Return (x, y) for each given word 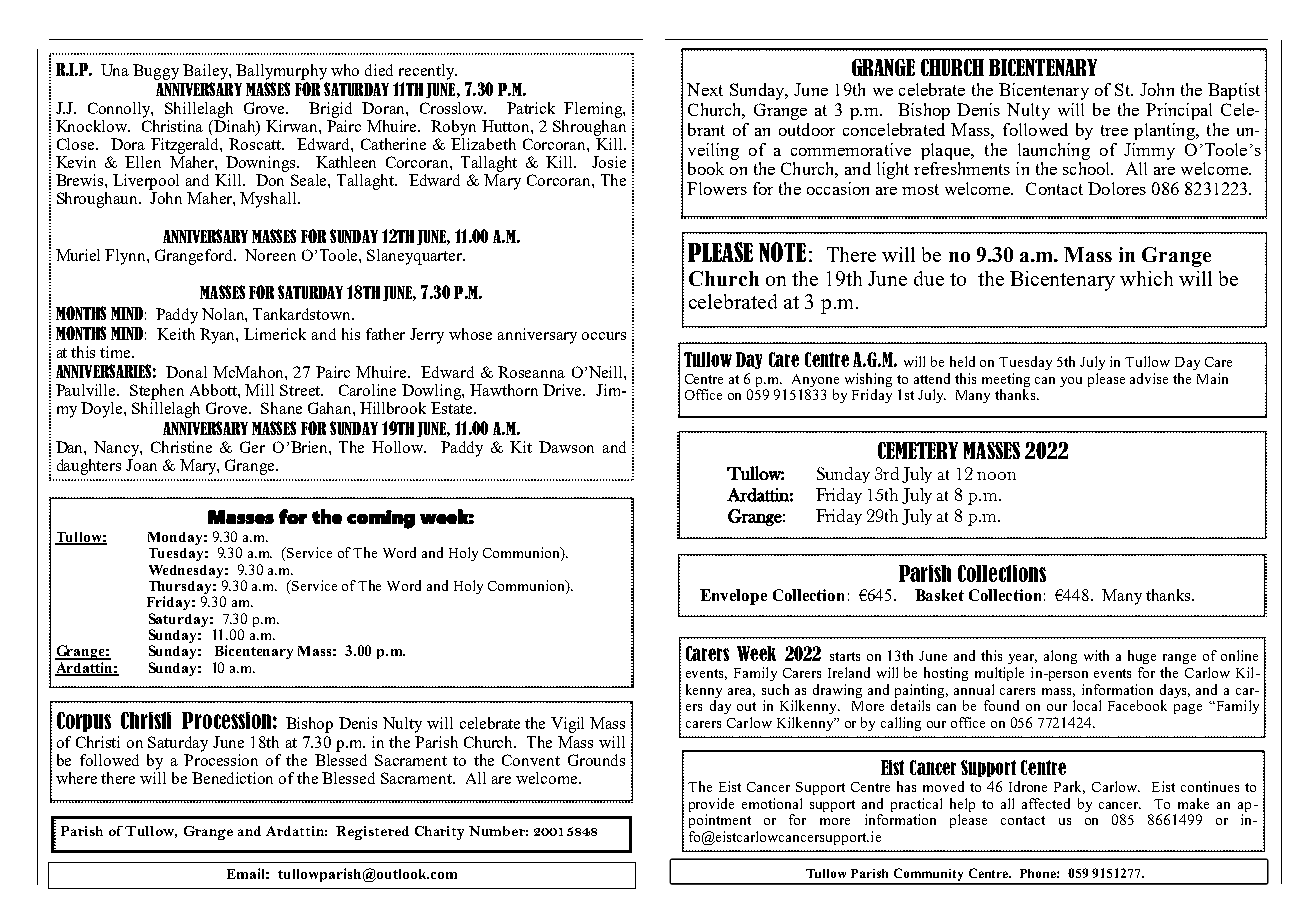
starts (845, 656)
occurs (604, 336)
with (1096, 655)
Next (705, 89)
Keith (176, 334)
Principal (1179, 111)
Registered (372, 833)
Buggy (156, 72)
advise (1149, 378)
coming (381, 519)
